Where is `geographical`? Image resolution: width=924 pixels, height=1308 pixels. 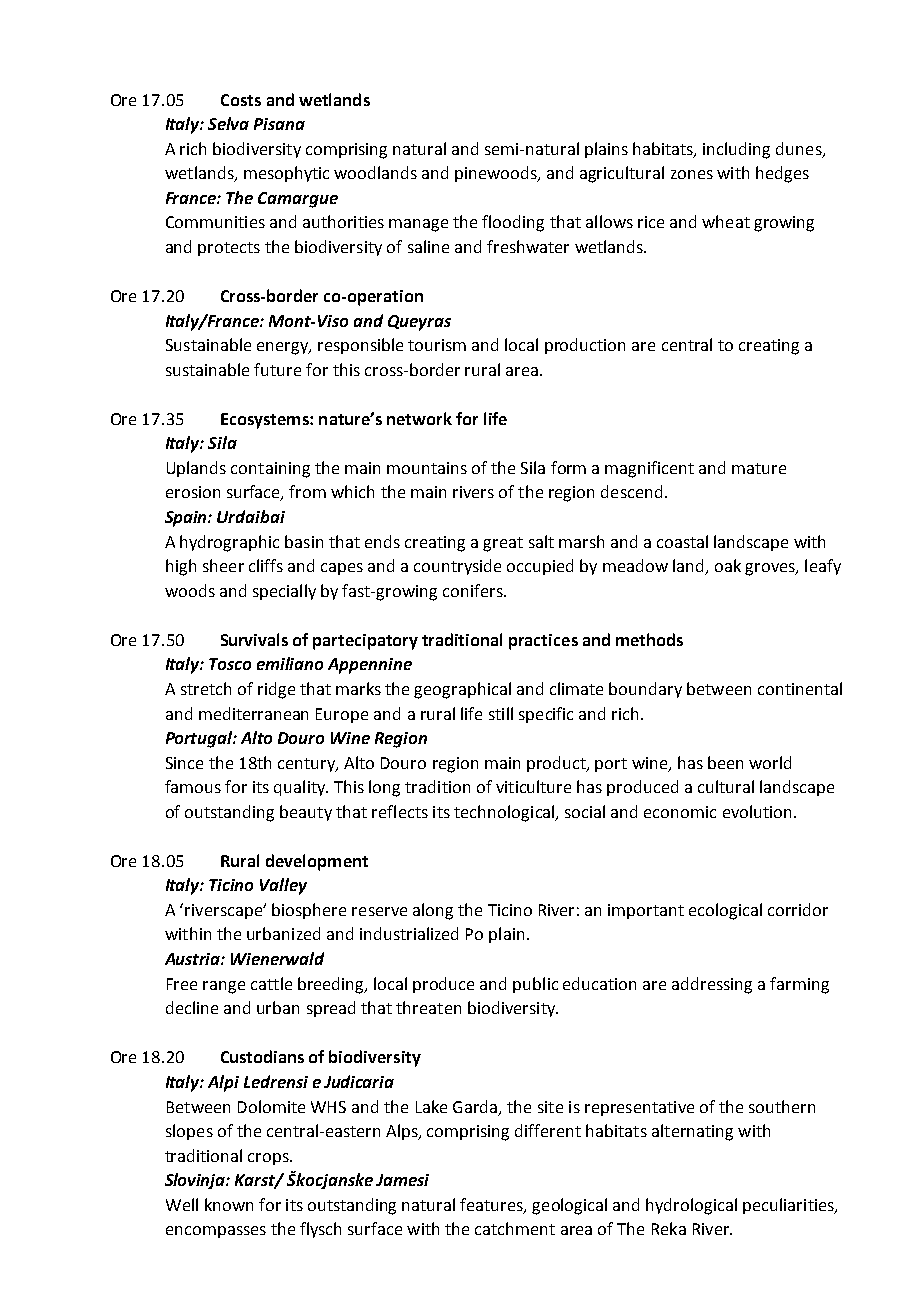 geographical is located at coordinates (462, 690).
